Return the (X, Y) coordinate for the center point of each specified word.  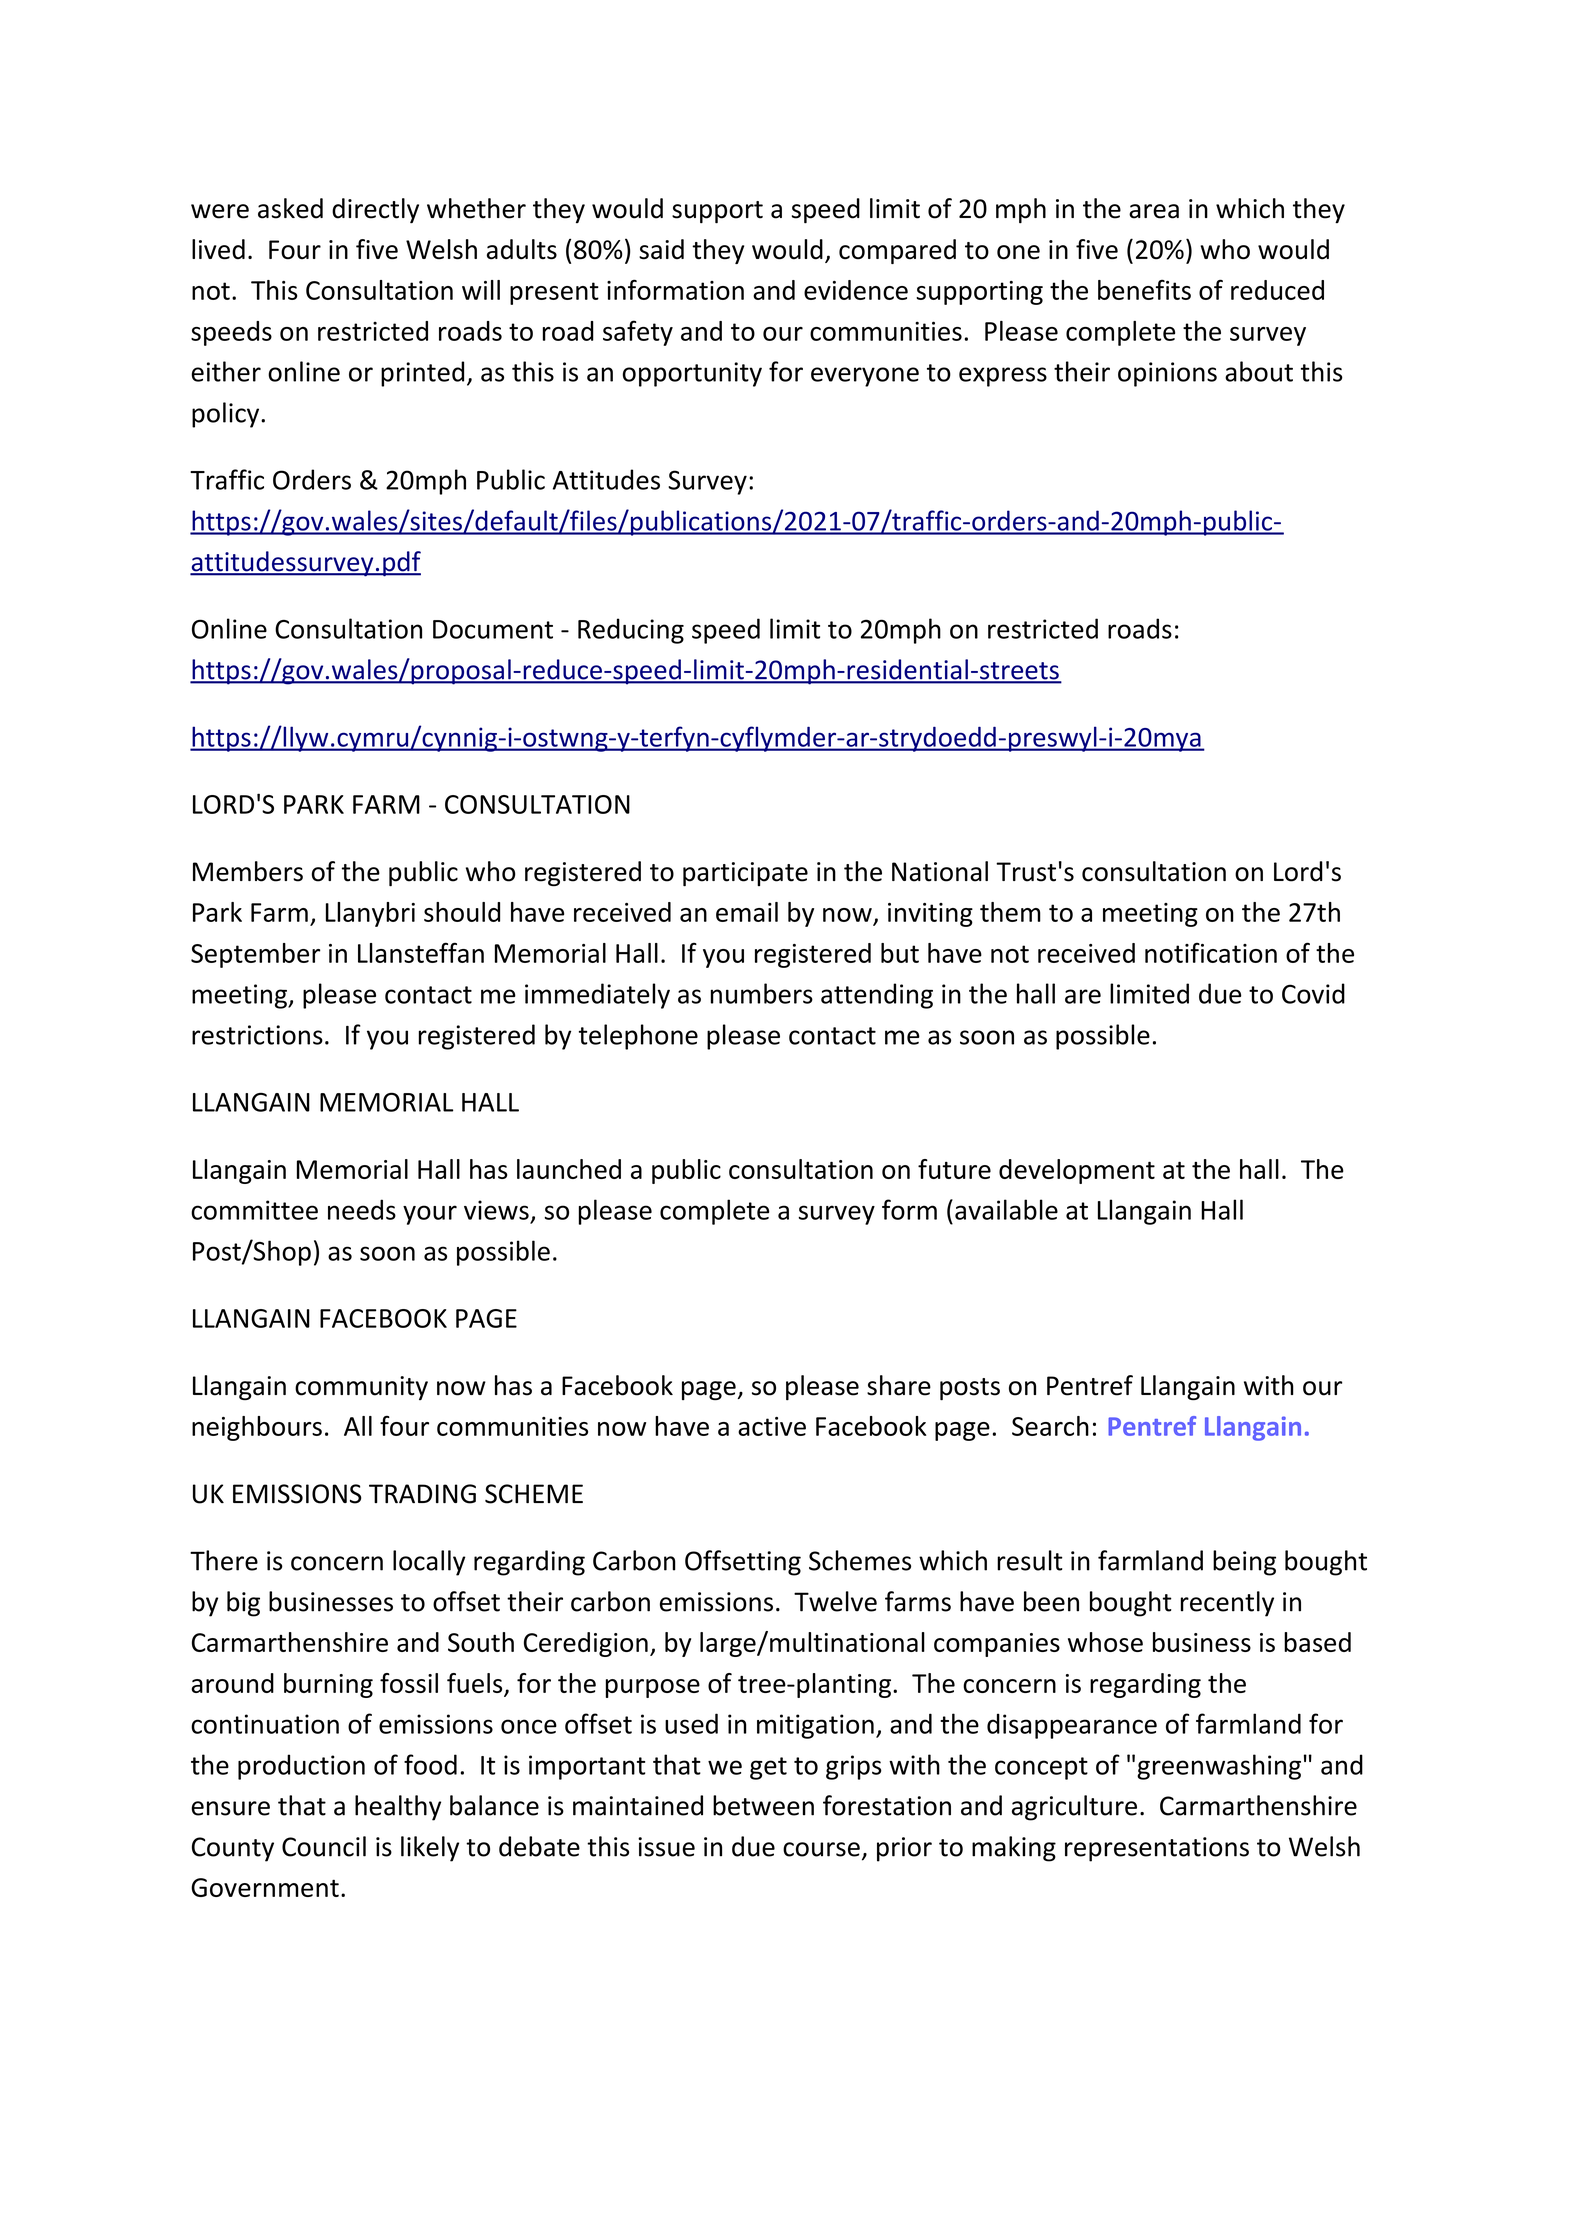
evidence (856, 290)
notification (1211, 953)
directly (375, 211)
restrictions (257, 1035)
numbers (762, 993)
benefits (1144, 290)
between (763, 1805)
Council (324, 1846)
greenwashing (1219, 1767)
